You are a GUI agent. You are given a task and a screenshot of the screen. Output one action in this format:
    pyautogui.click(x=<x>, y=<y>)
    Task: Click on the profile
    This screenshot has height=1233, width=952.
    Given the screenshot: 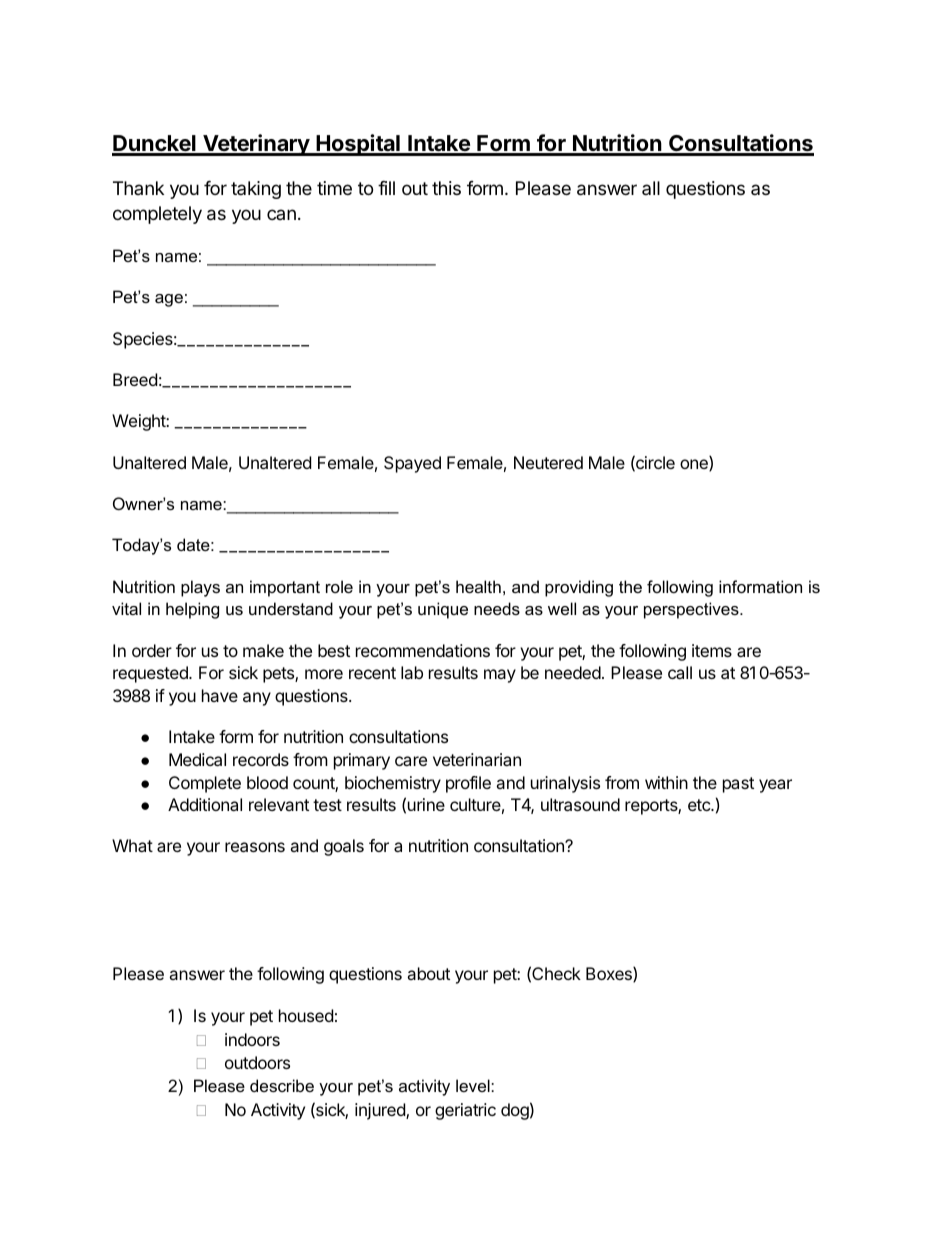 What is the action you would take?
    pyautogui.click(x=468, y=784)
